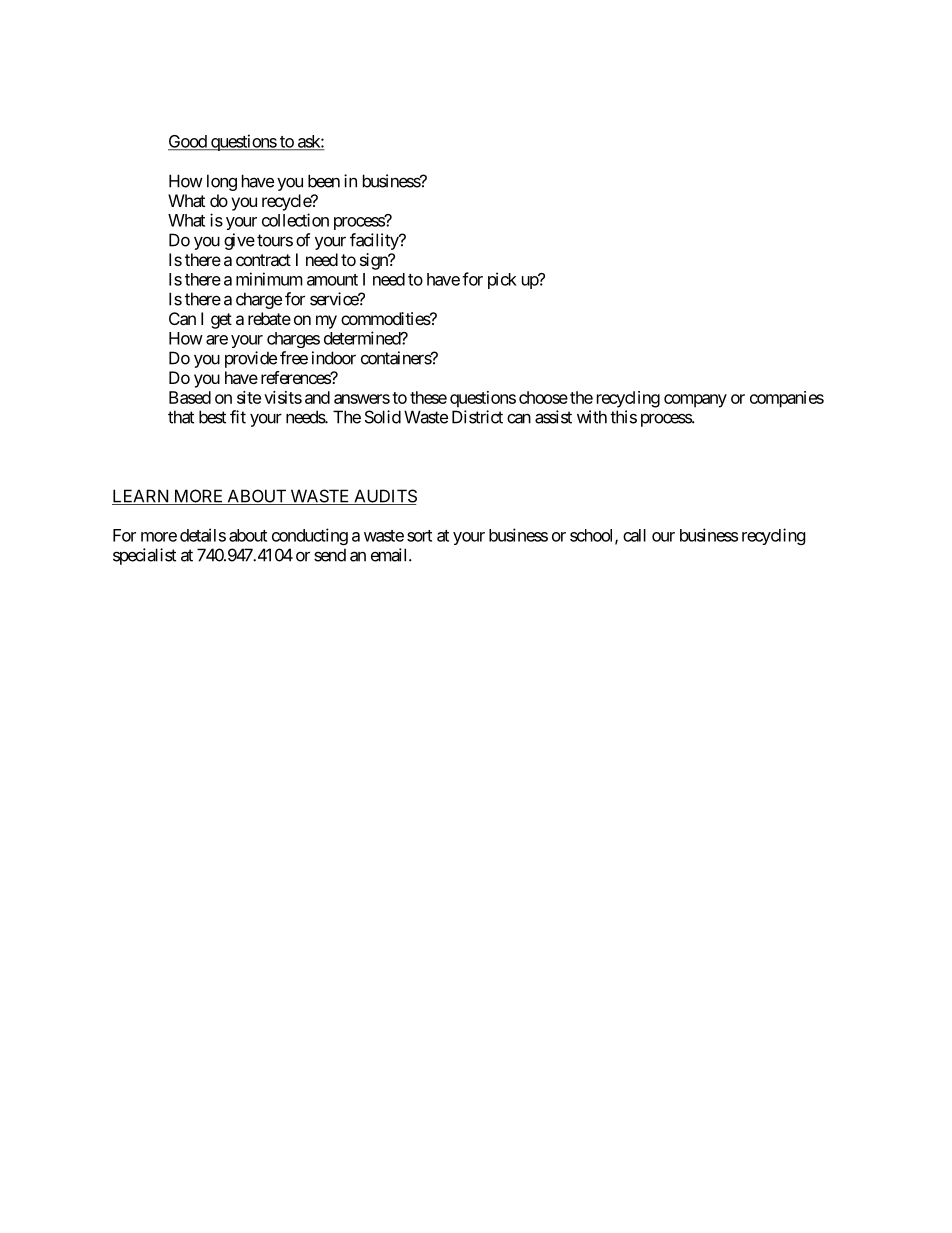 The height and width of the screenshot is (1233, 952). I want to click on minimum, so click(269, 279).
